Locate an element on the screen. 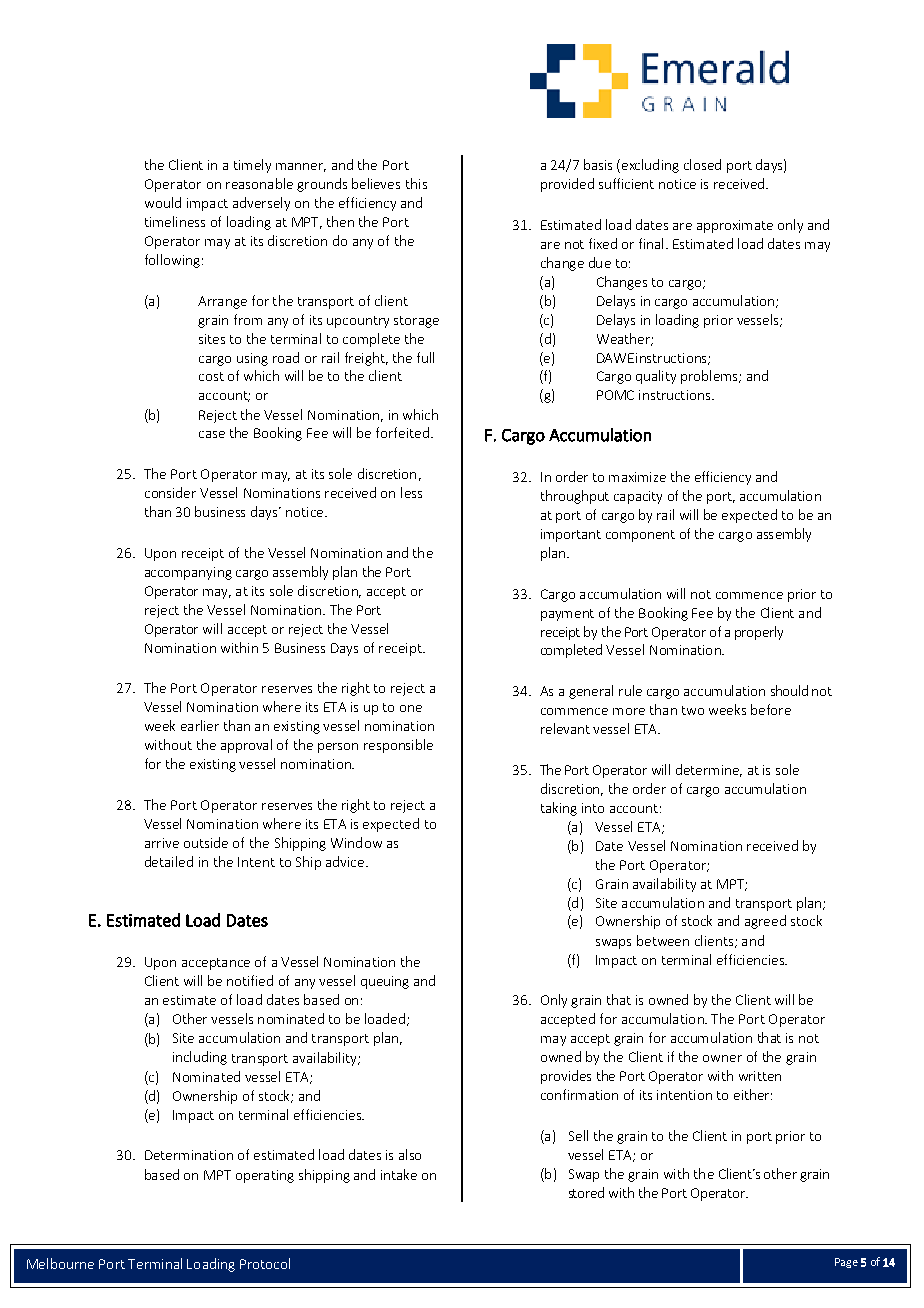  agreed is located at coordinates (765, 922).
